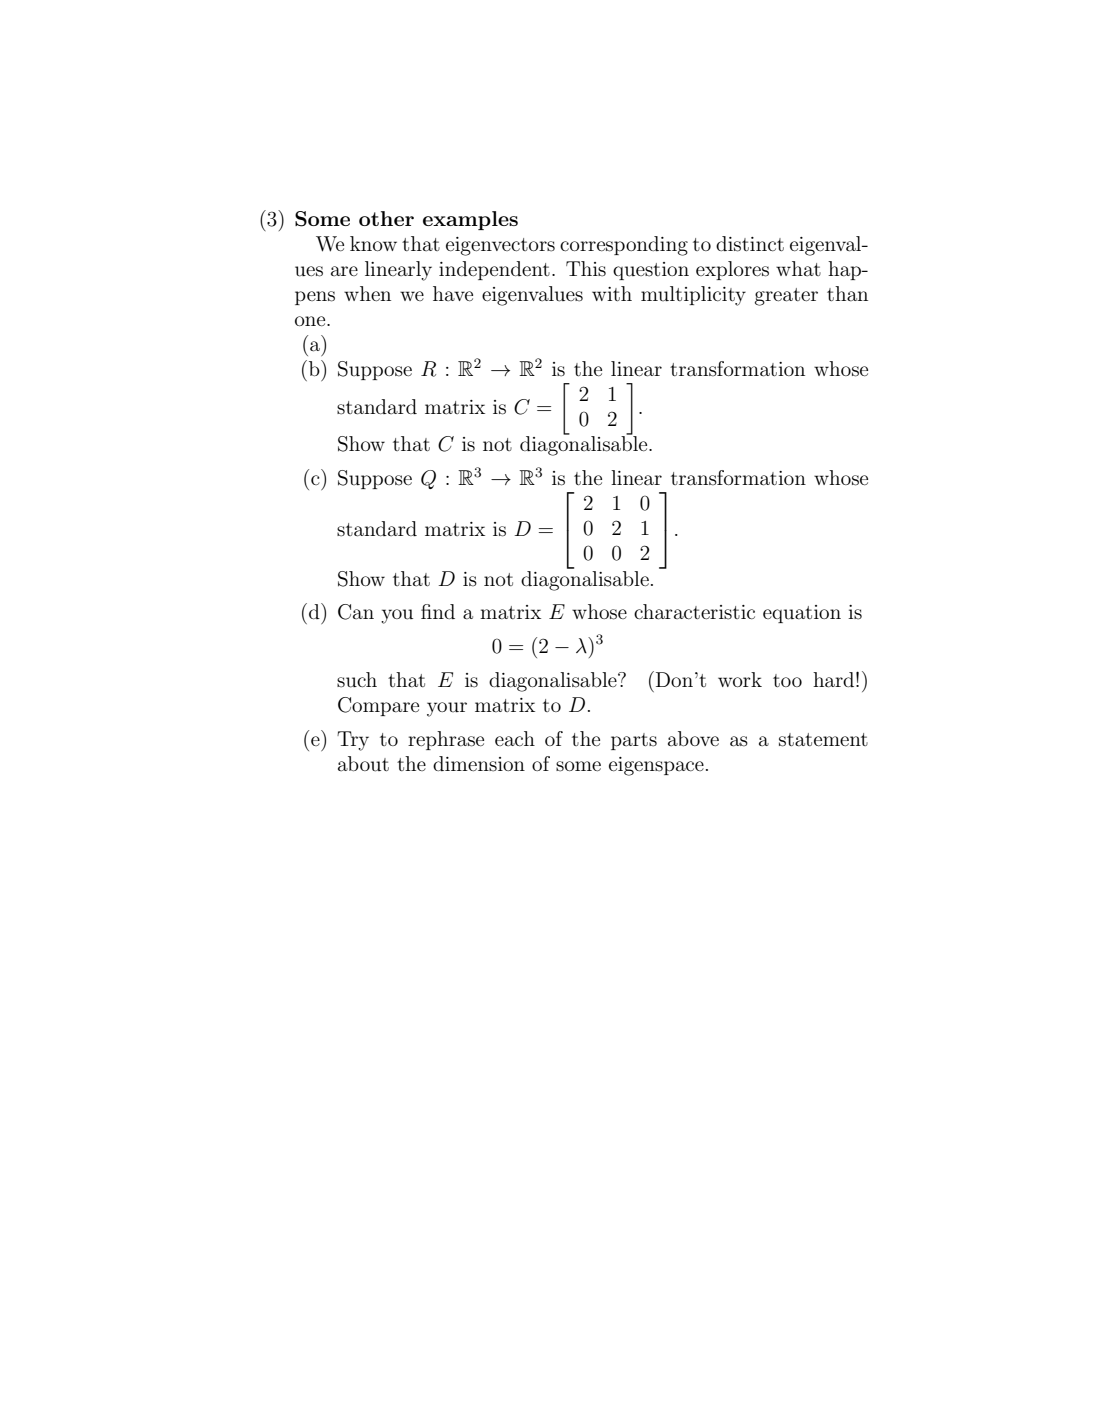  I want to click on find, so click(438, 611).
